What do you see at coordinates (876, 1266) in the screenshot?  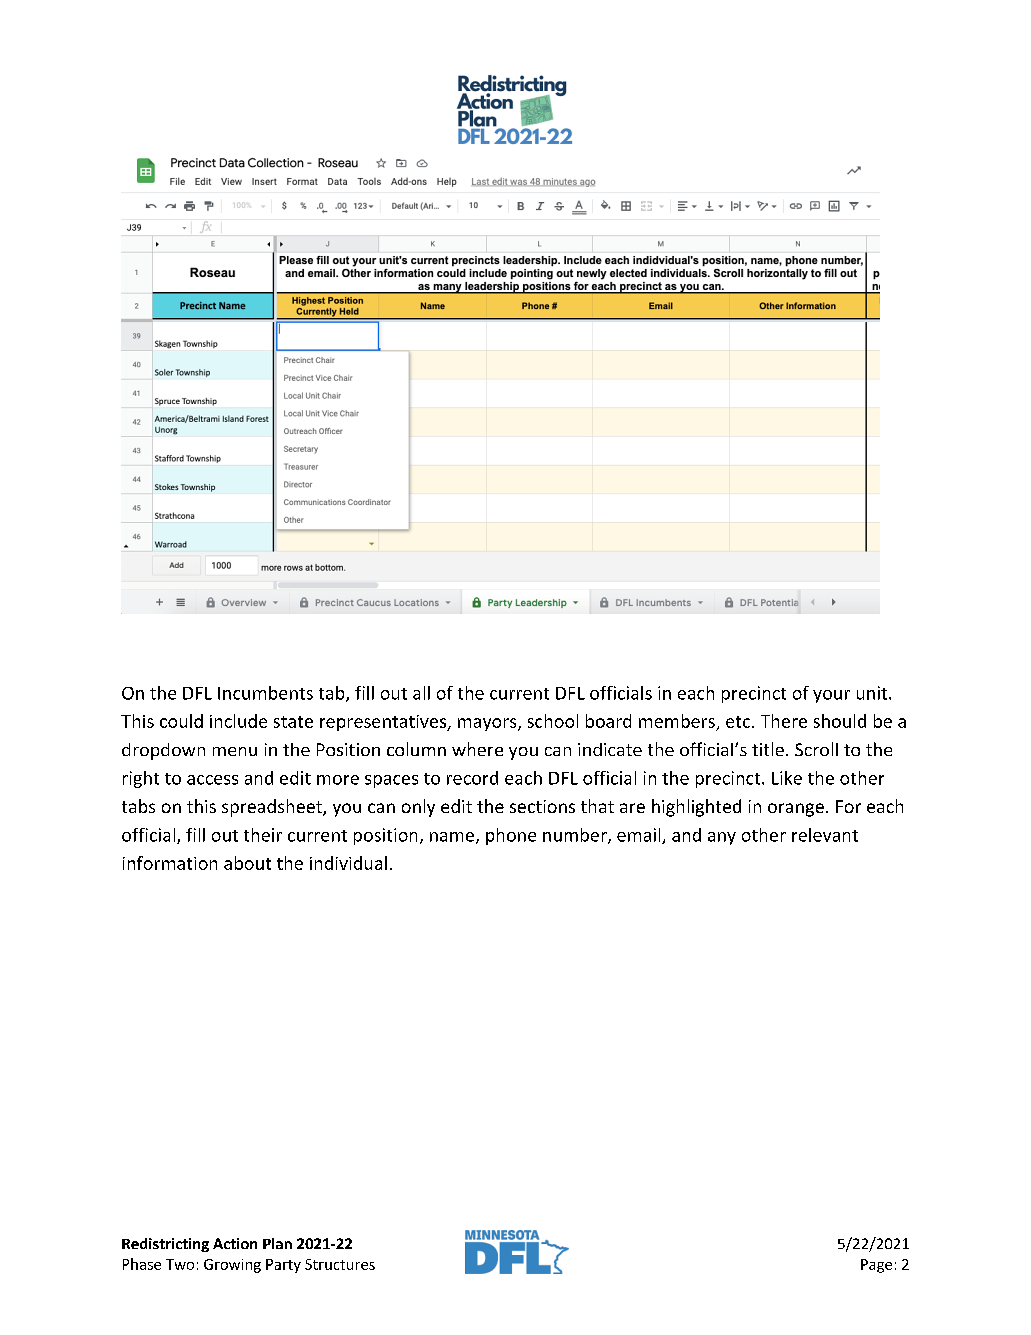 I see `Page` at bounding box center [876, 1266].
